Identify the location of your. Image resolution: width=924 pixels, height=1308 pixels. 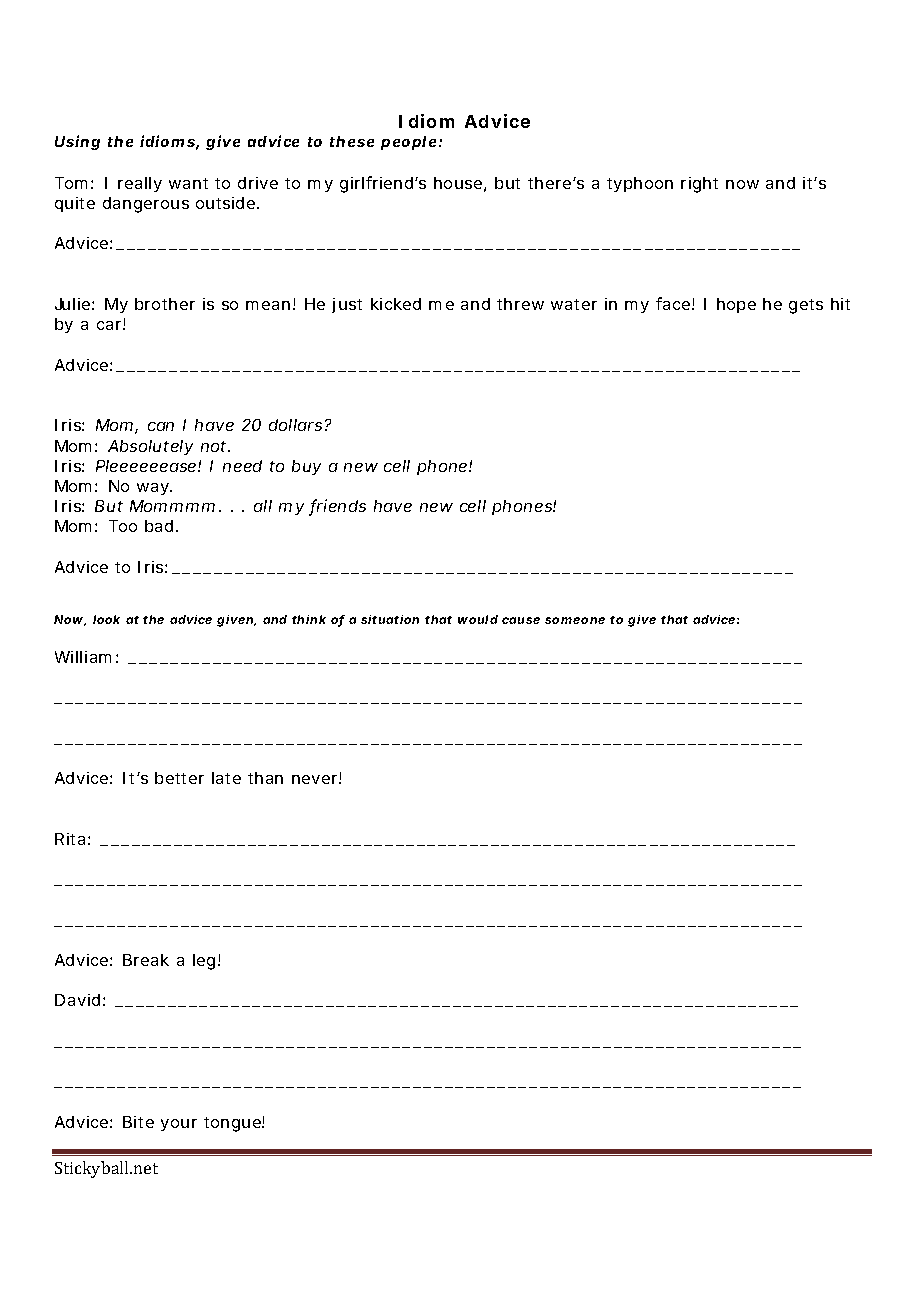
(179, 1125).
